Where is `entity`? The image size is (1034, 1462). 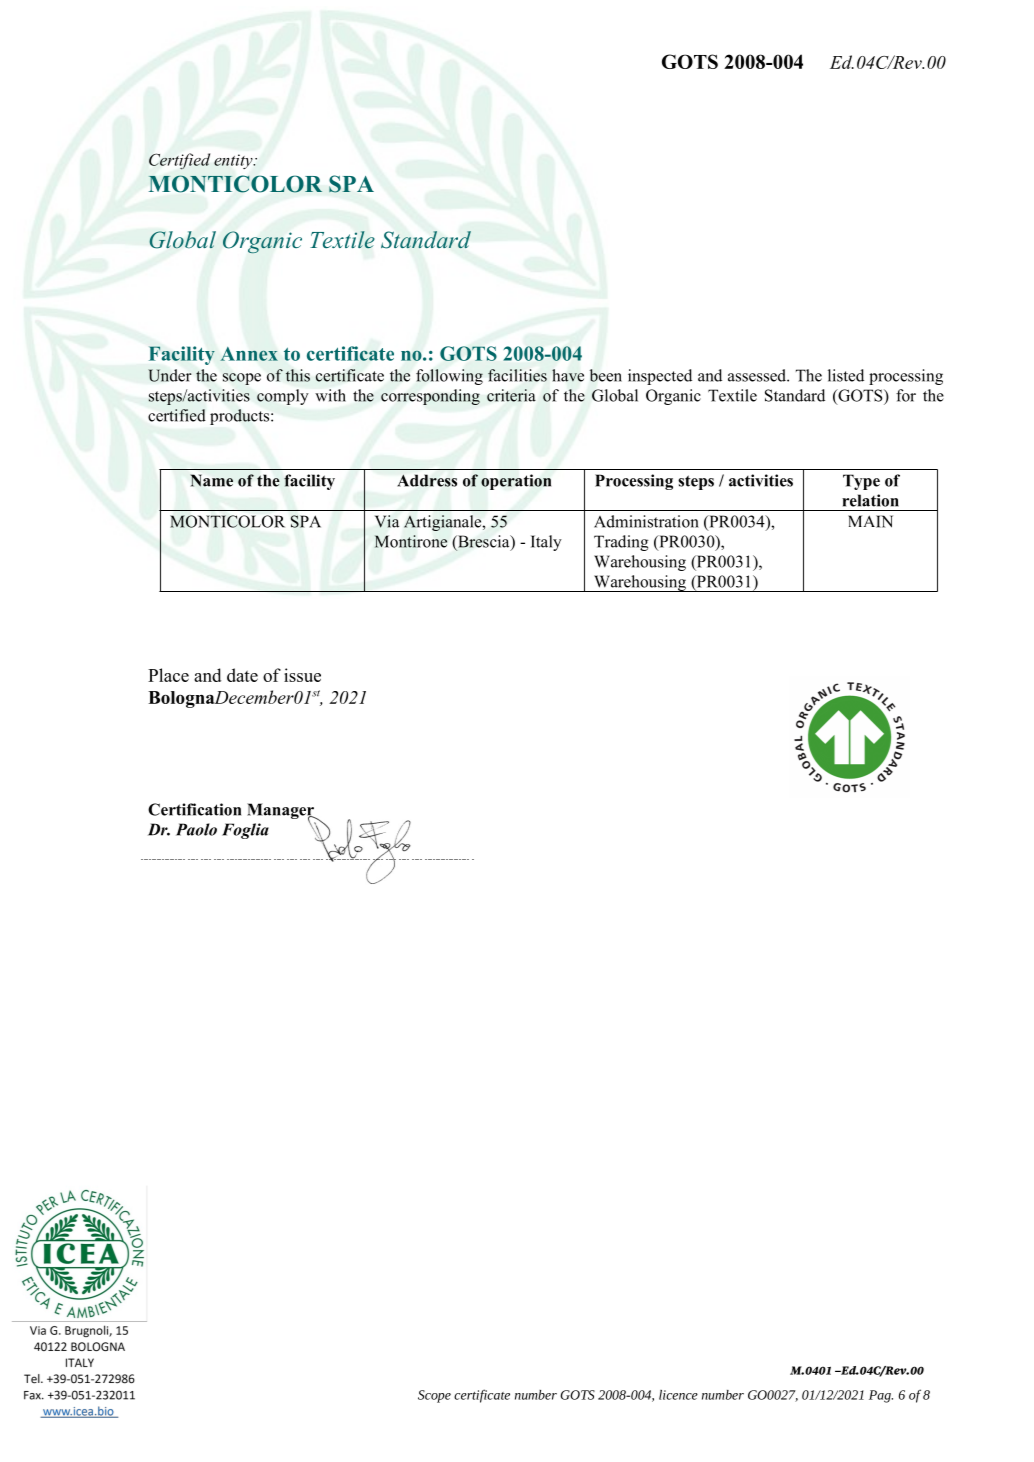
entity is located at coordinates (234, 161).
